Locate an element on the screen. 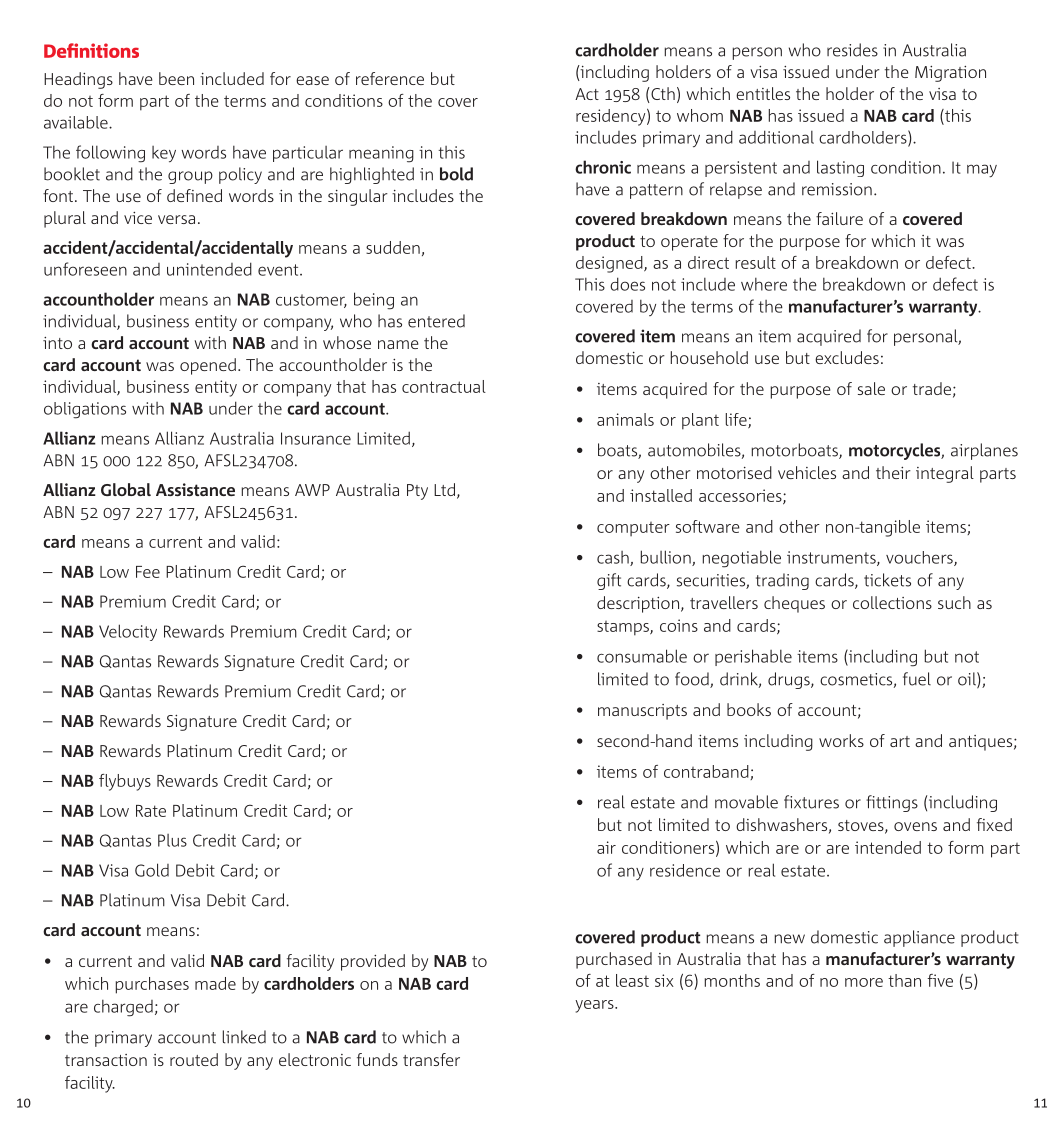 This screenshot has width=1064, height=1129. works is located at coordinates (841, 740).
